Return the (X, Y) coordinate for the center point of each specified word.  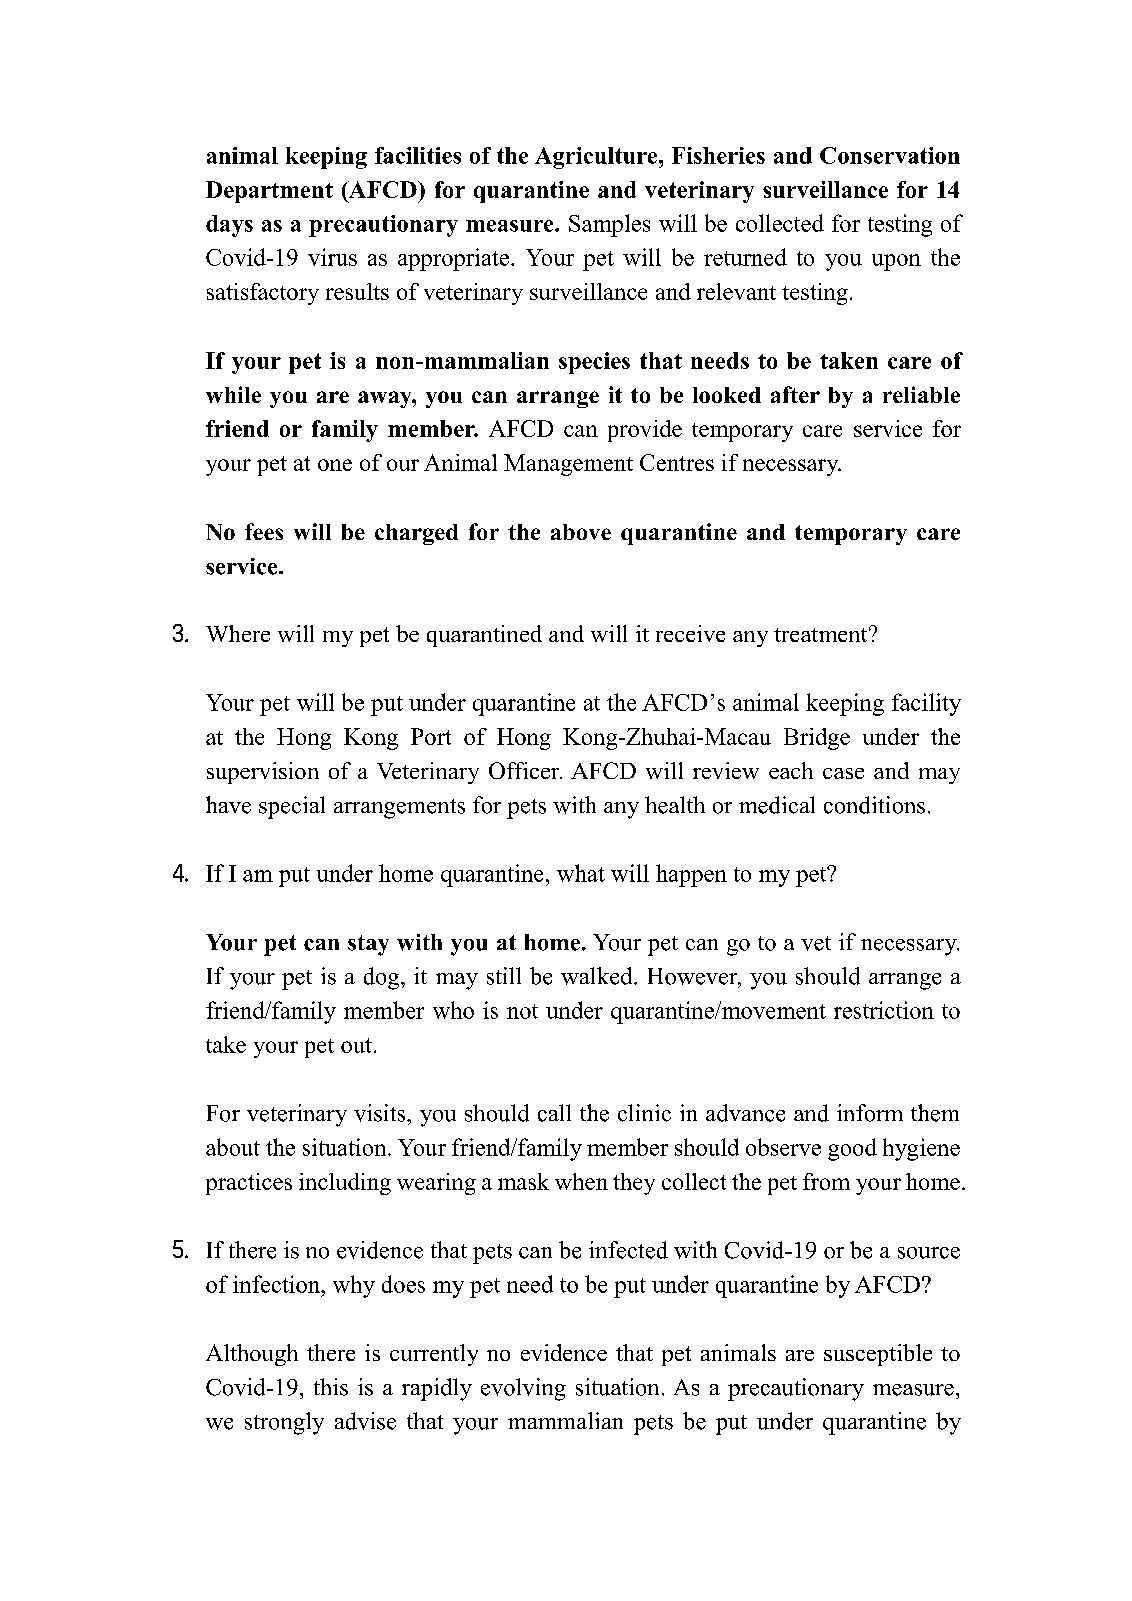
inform (870, 1113)
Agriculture (597, 158)
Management (568, 465)
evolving (523, 1389)
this (331, 1387)
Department (269, 192)
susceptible (878, 1355)
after (795, 394)
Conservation (890, 155)
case (843, 773)
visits (381, 1113)
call (554, 1113)
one (335, 465)
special (292, 807)
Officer (525, 770)
